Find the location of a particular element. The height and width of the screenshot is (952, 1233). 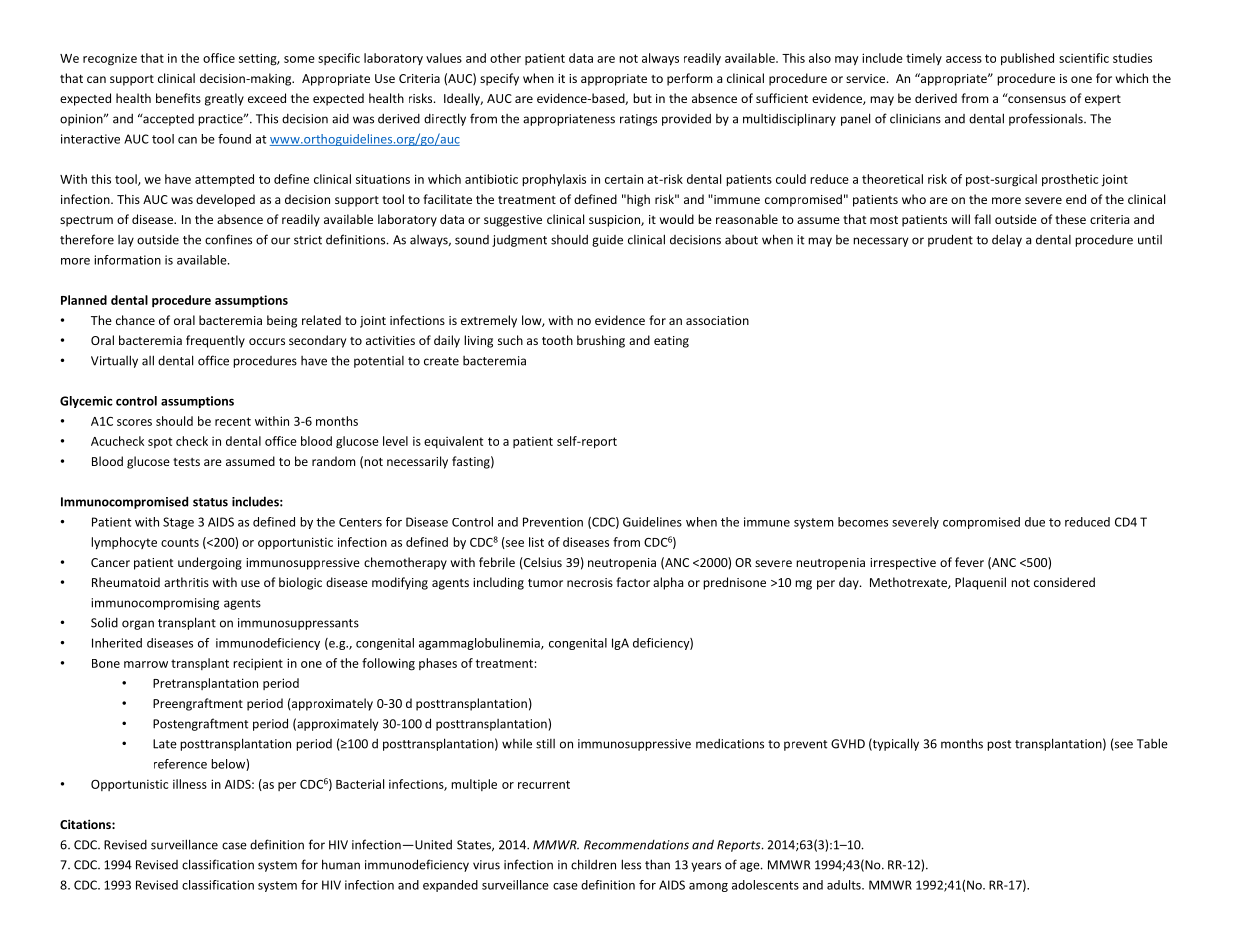

tests is located at coordinates (186, 462).
